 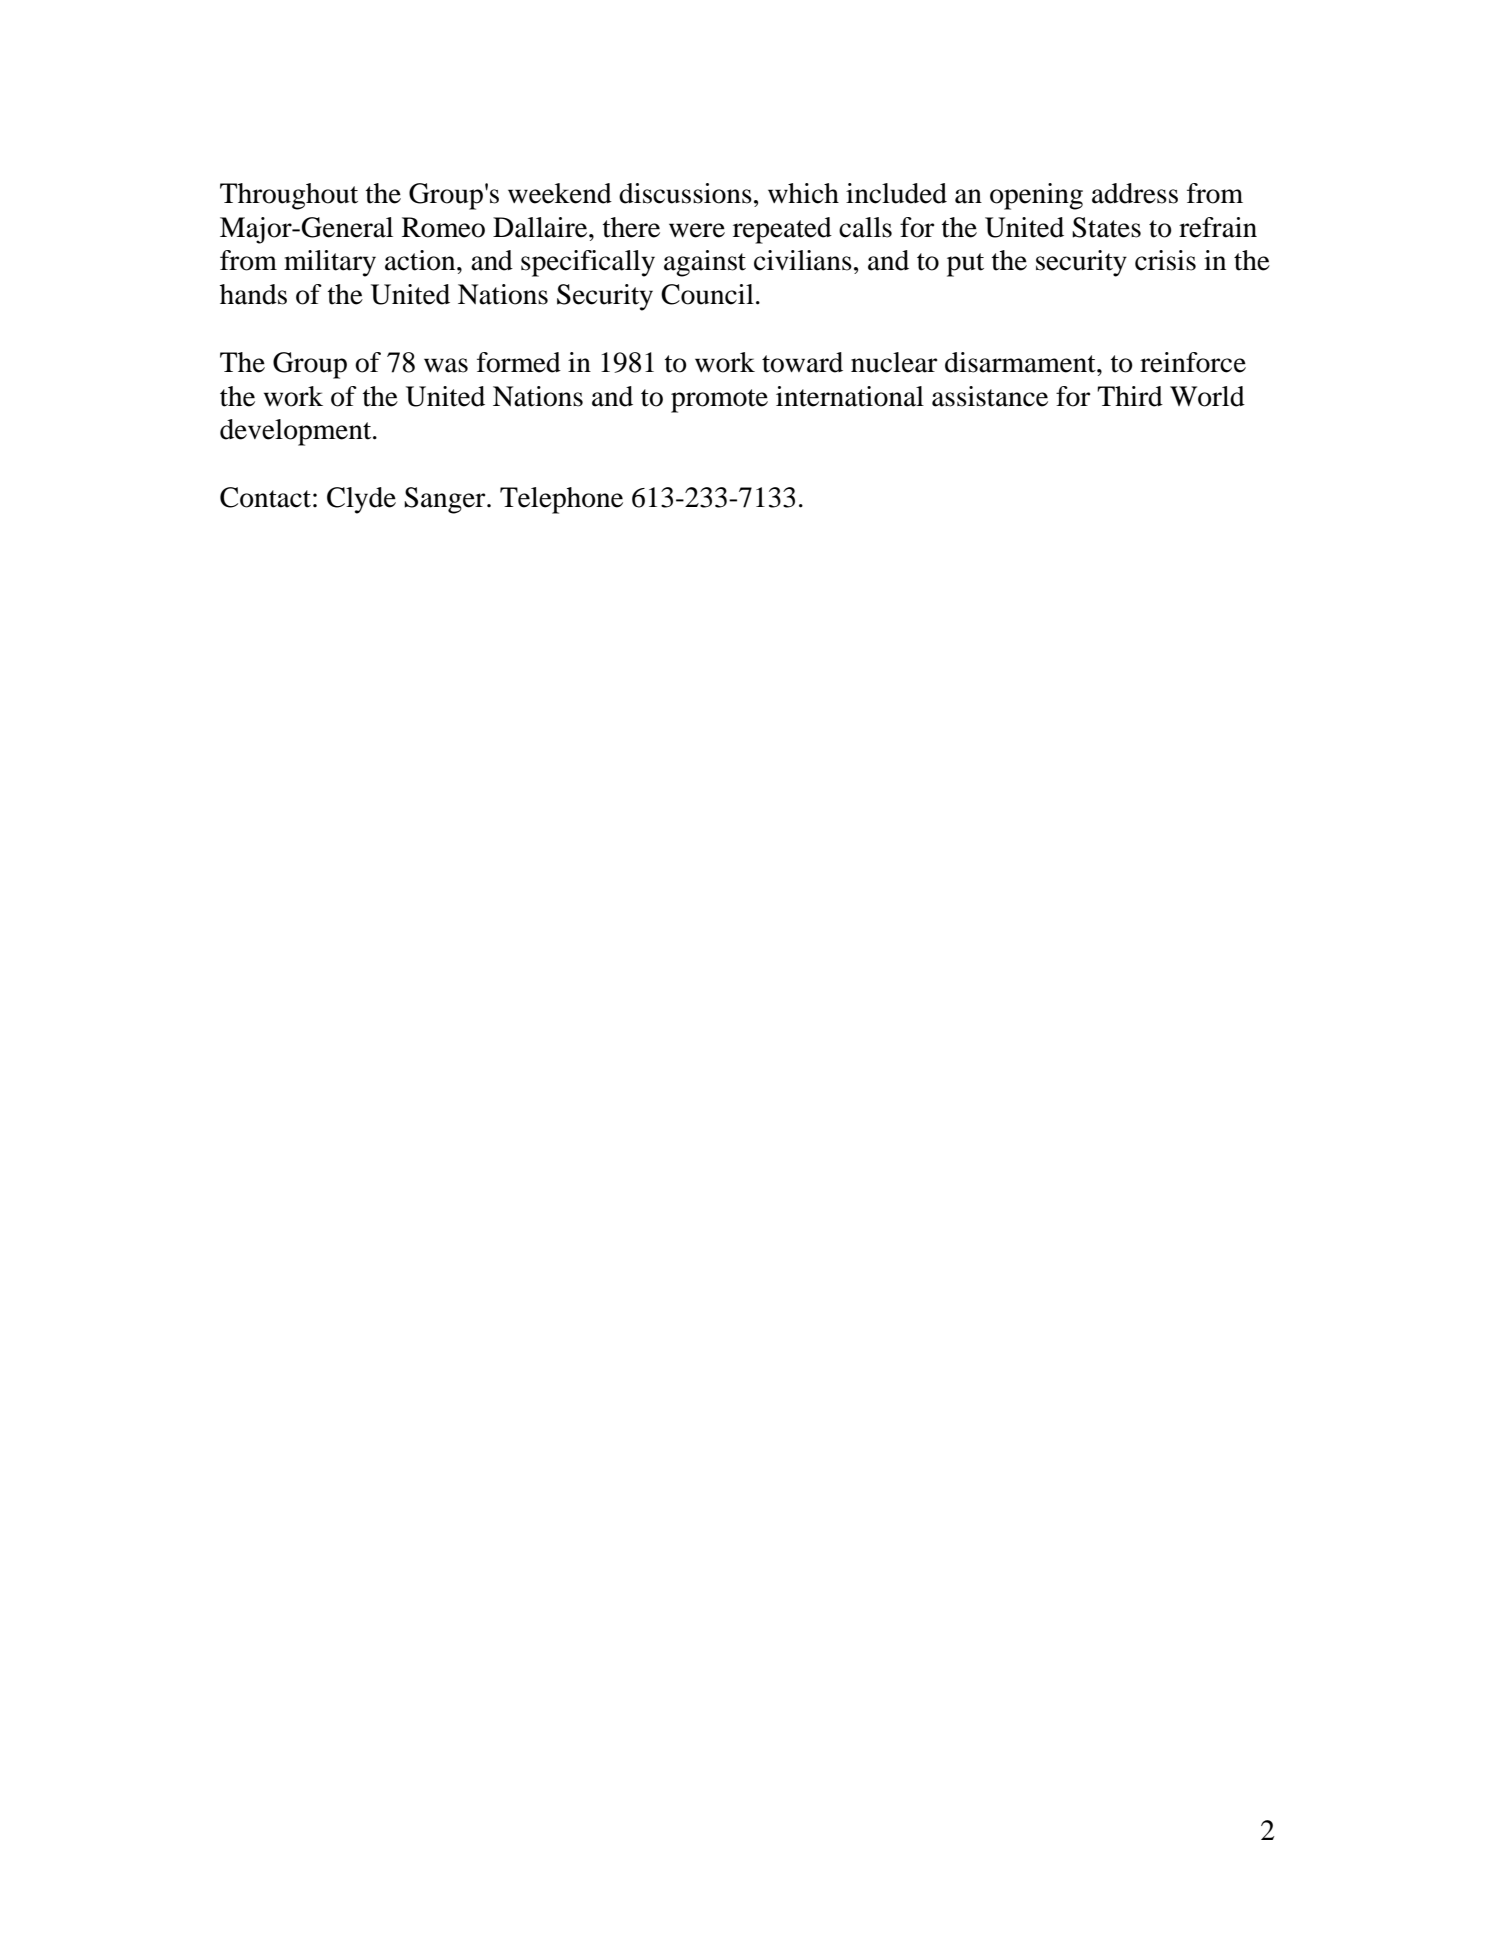 What do you see at coordinates (289, 196) in the screenshot?
I see `Throughout` at bounding box center [289, 196].
